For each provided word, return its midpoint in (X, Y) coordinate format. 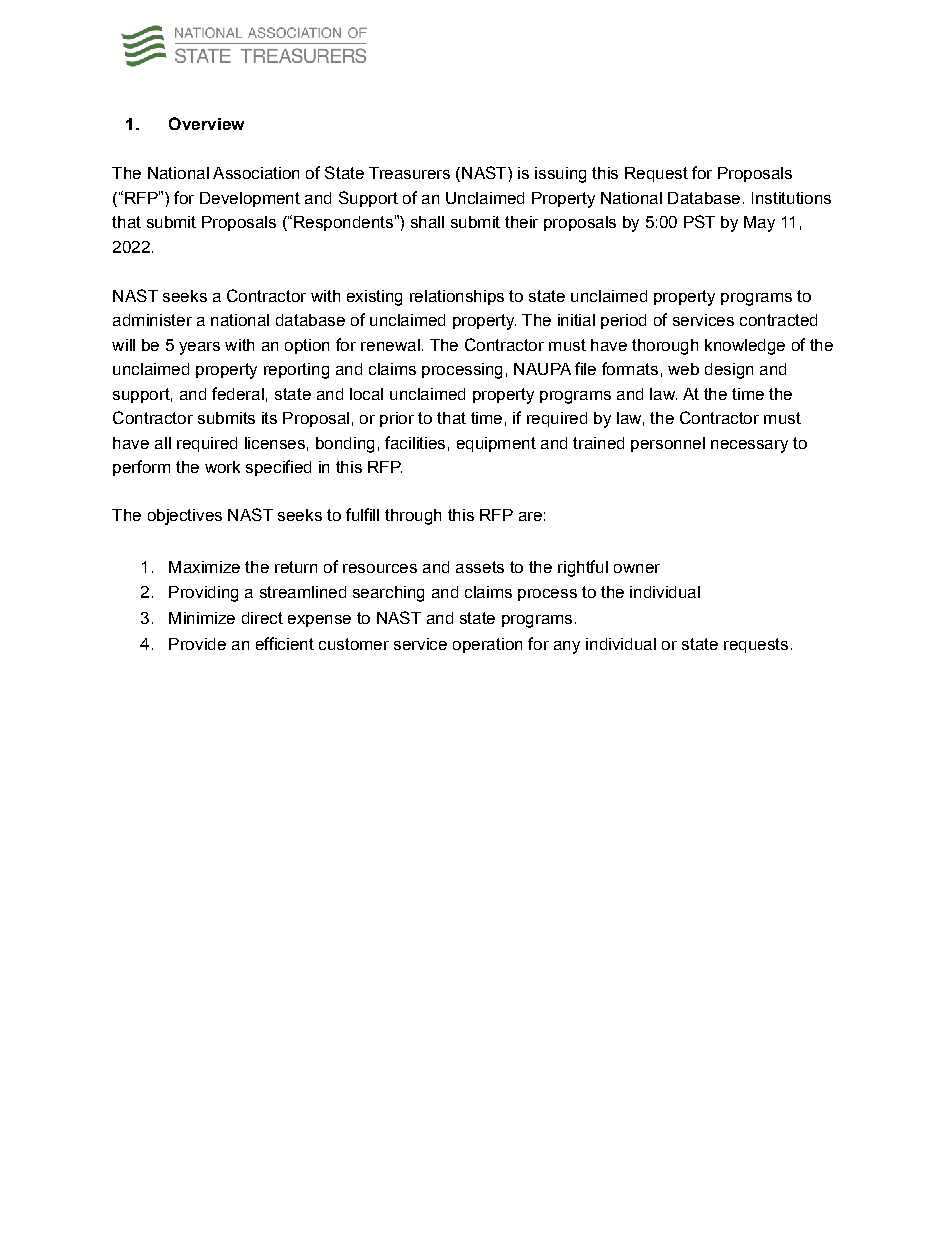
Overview (206, 123)
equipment (496, 444)
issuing (560, 175)
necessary (749, 446)
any (567, 647)
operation (487, 645)
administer (152, 320)
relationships (457, 297)
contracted (778, 320)
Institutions (791, 198)
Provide (197, 644)
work (222, 467)
